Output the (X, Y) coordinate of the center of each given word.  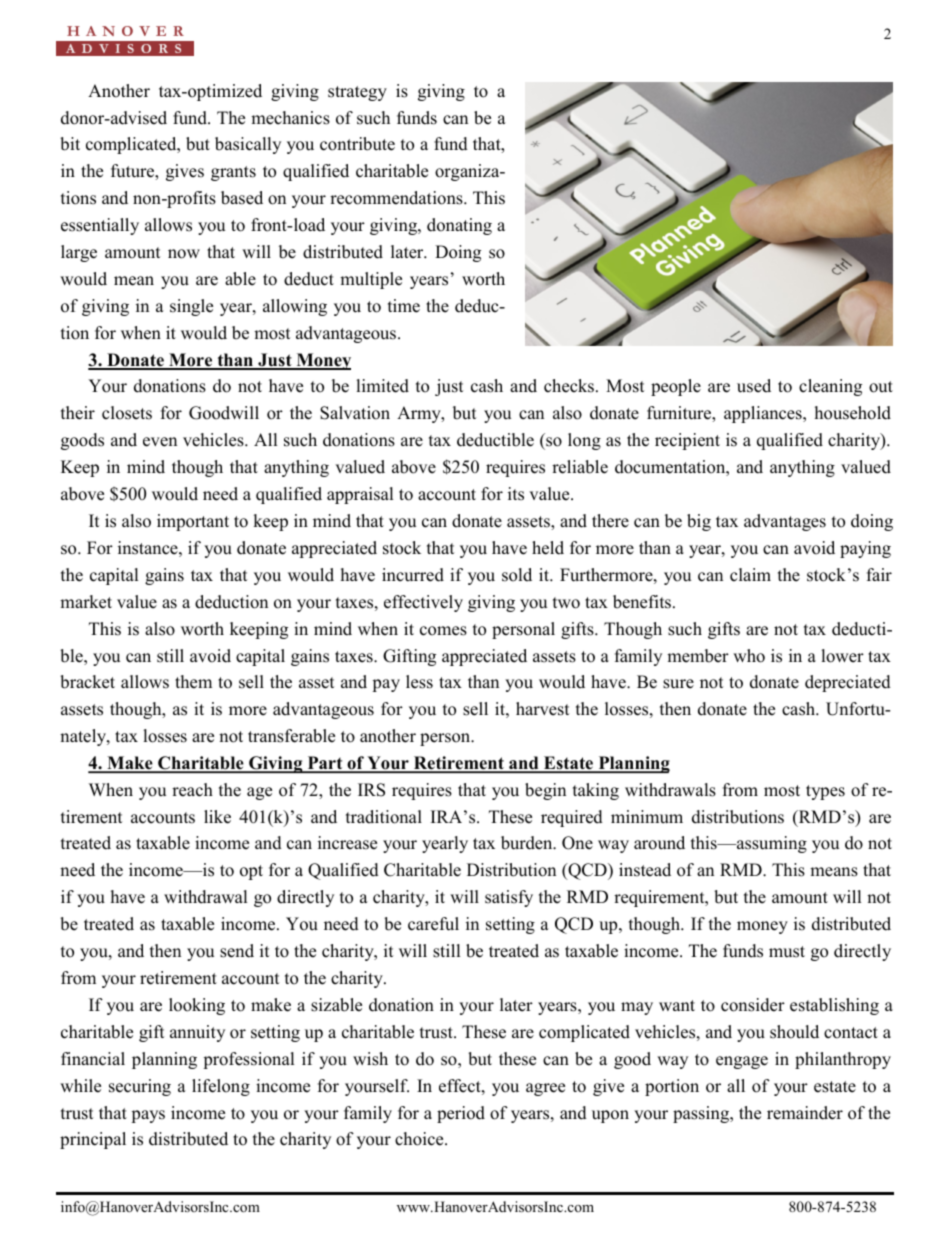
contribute (357, 144)
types (825, 792)
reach (192, 790)
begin (545, 791)
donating (459, 226)
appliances (764, 414)
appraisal (360, 495)
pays (148, 1116)
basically (248, 145)
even (160, 442)
